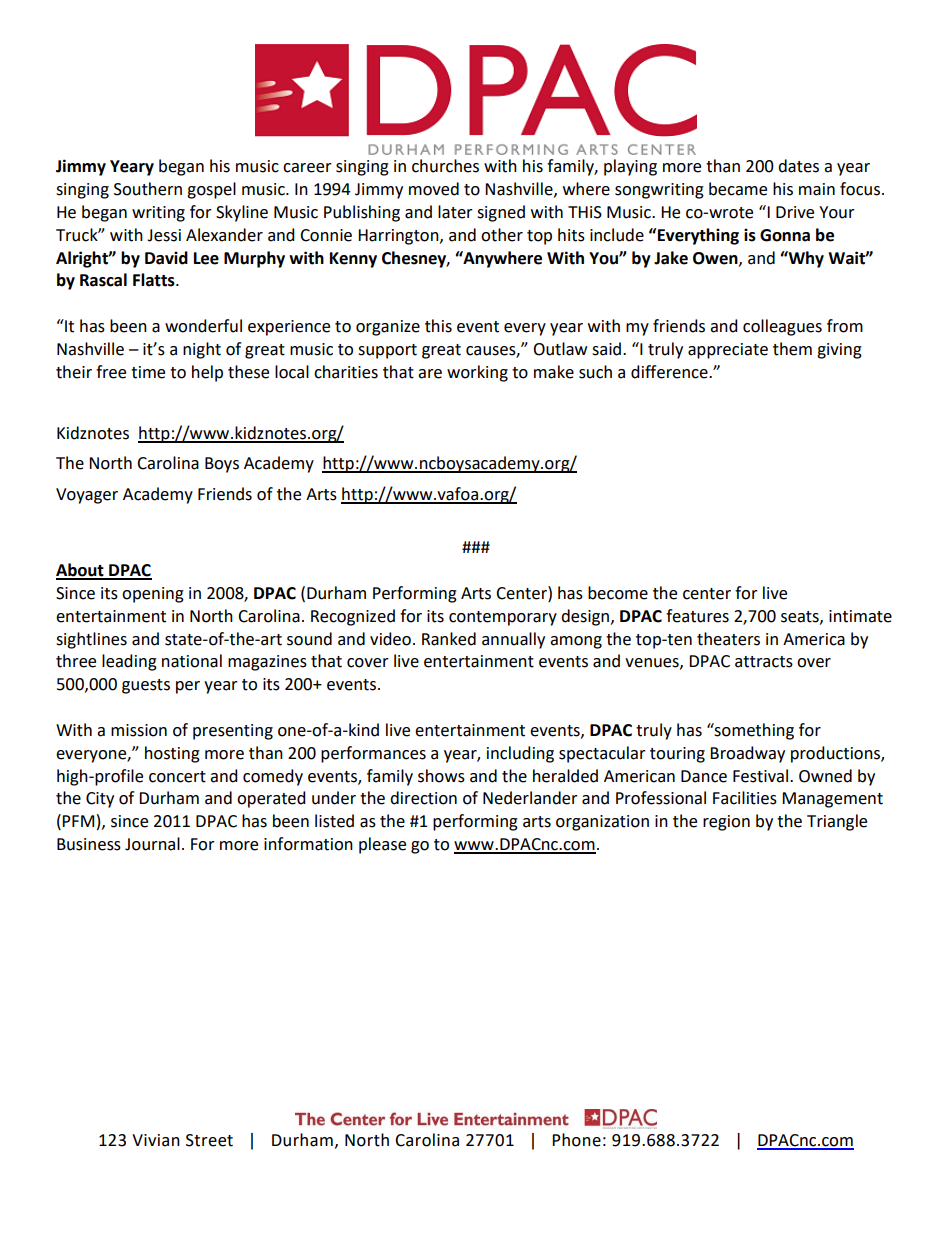 This screenshot has height=1233, width=952. What do you see at coordinates (477, 373) in the screenshot?
I see `working` at bounding box center [477, 373].
